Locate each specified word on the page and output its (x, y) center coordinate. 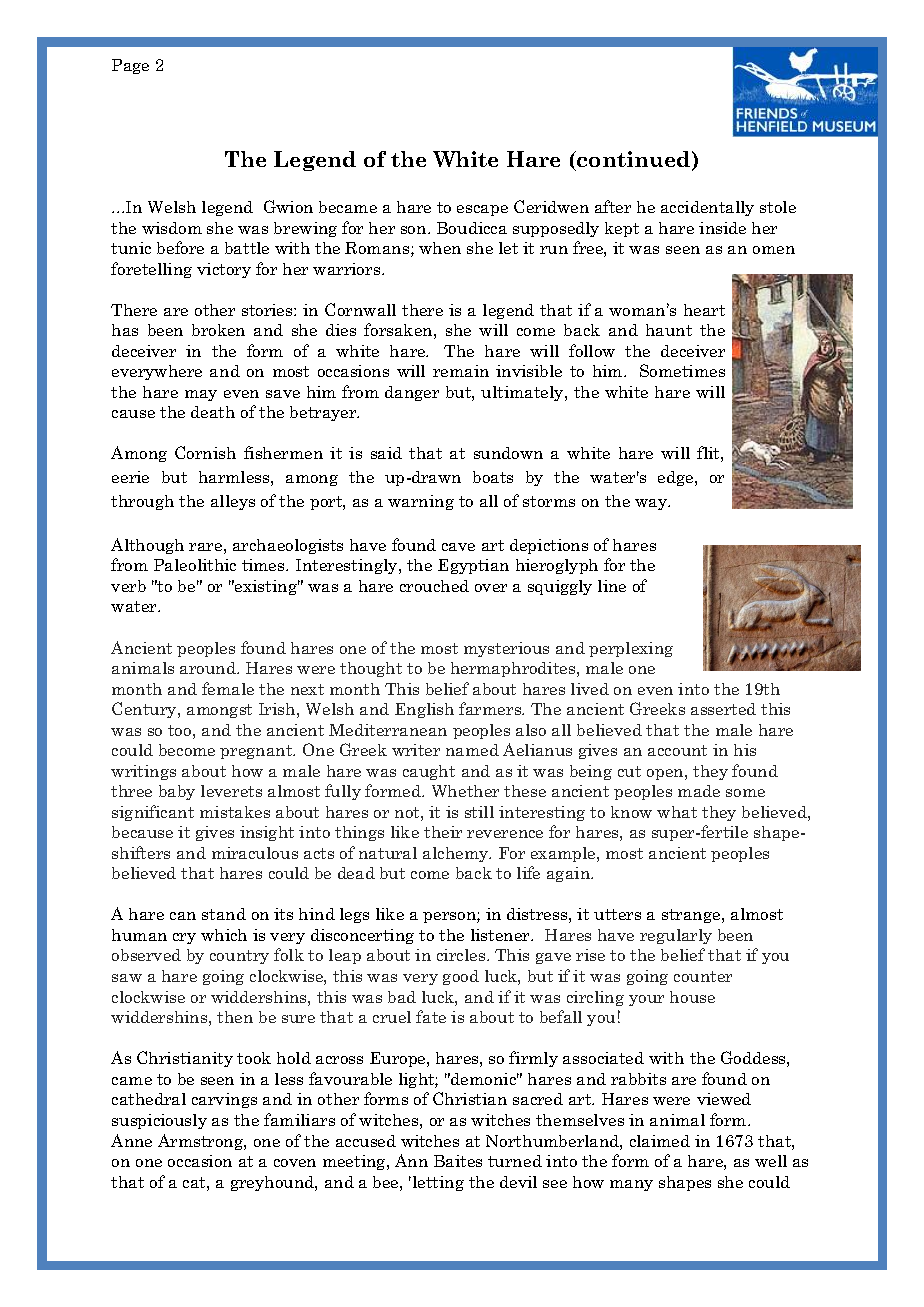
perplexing (631, 649)
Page (130, 66)
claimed (660, 1141)
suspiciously (159, 1121)
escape (482, 210)
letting (437, 1183)
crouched (434, 586)
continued (634, 160)
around (209, 668)
